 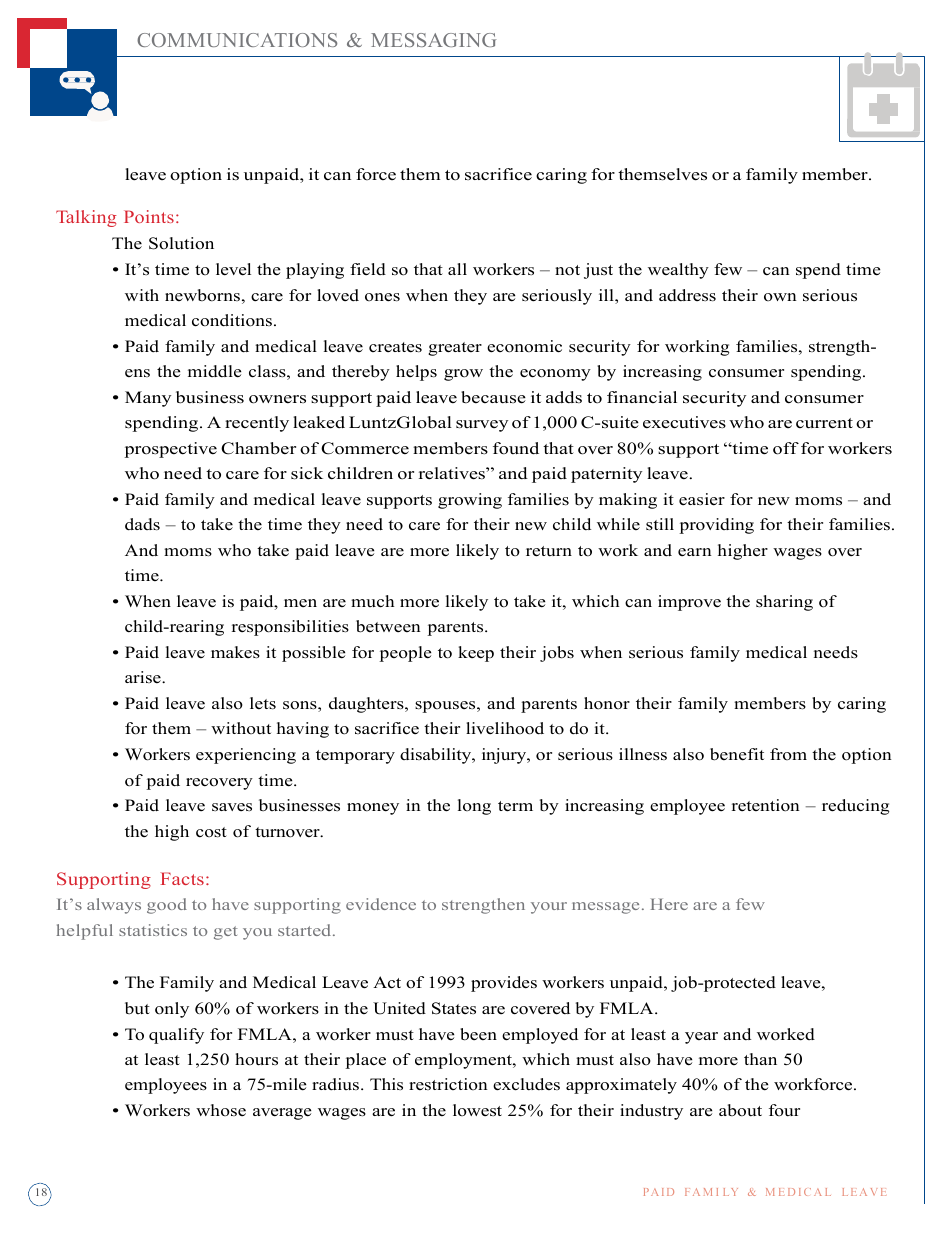 I want to click on COMMUNICATIONS, so click(x=237, y=40).
